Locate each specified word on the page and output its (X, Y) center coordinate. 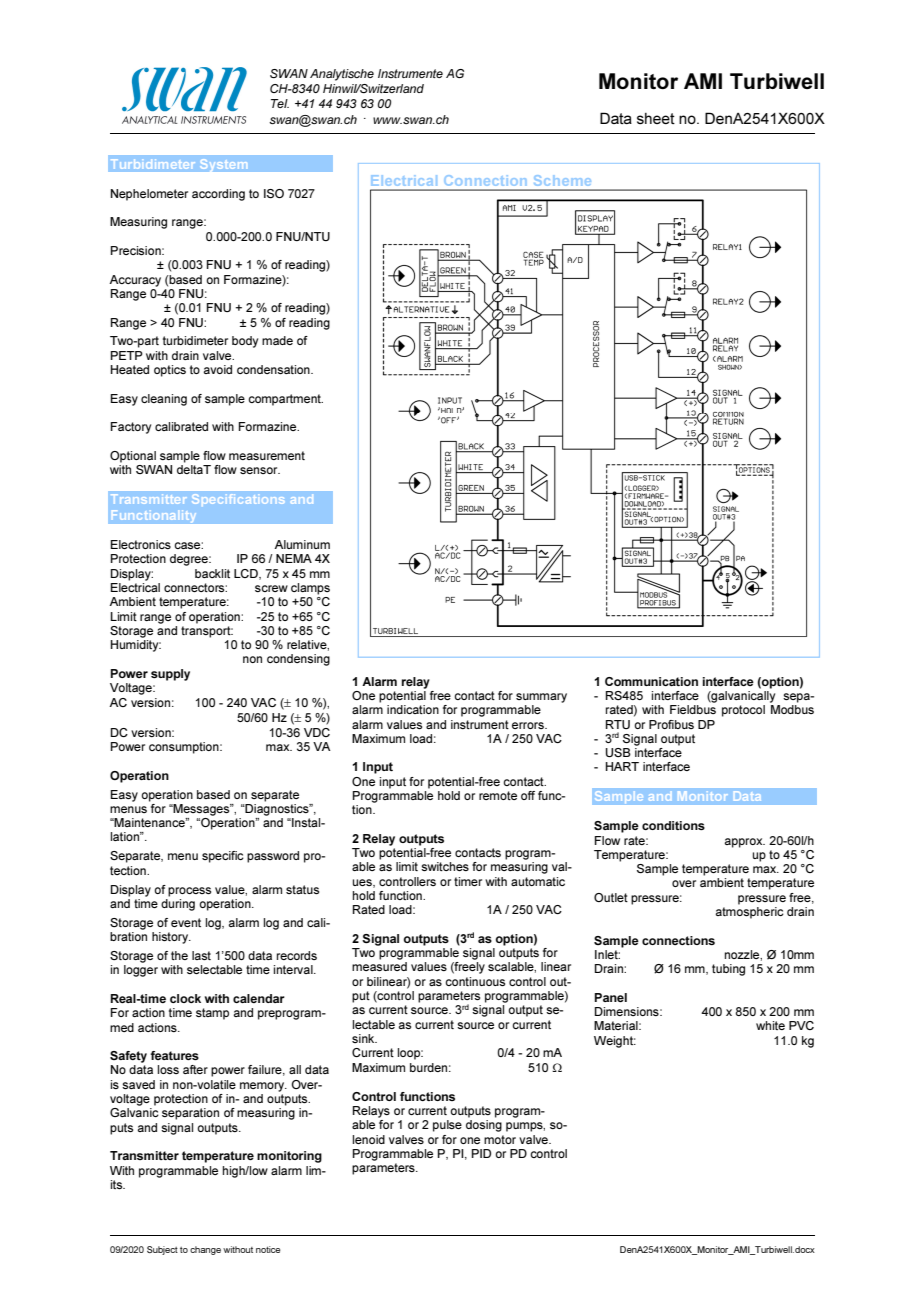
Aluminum (302, 544)
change (205, 1250)
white (770, 1025)
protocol (743, 711)
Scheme (562, 180)
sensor (260, 470)
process (189, 892)
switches (445, 866)
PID (481, 1153)
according (218, 195)
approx (745, 843)
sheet (656, 118)
